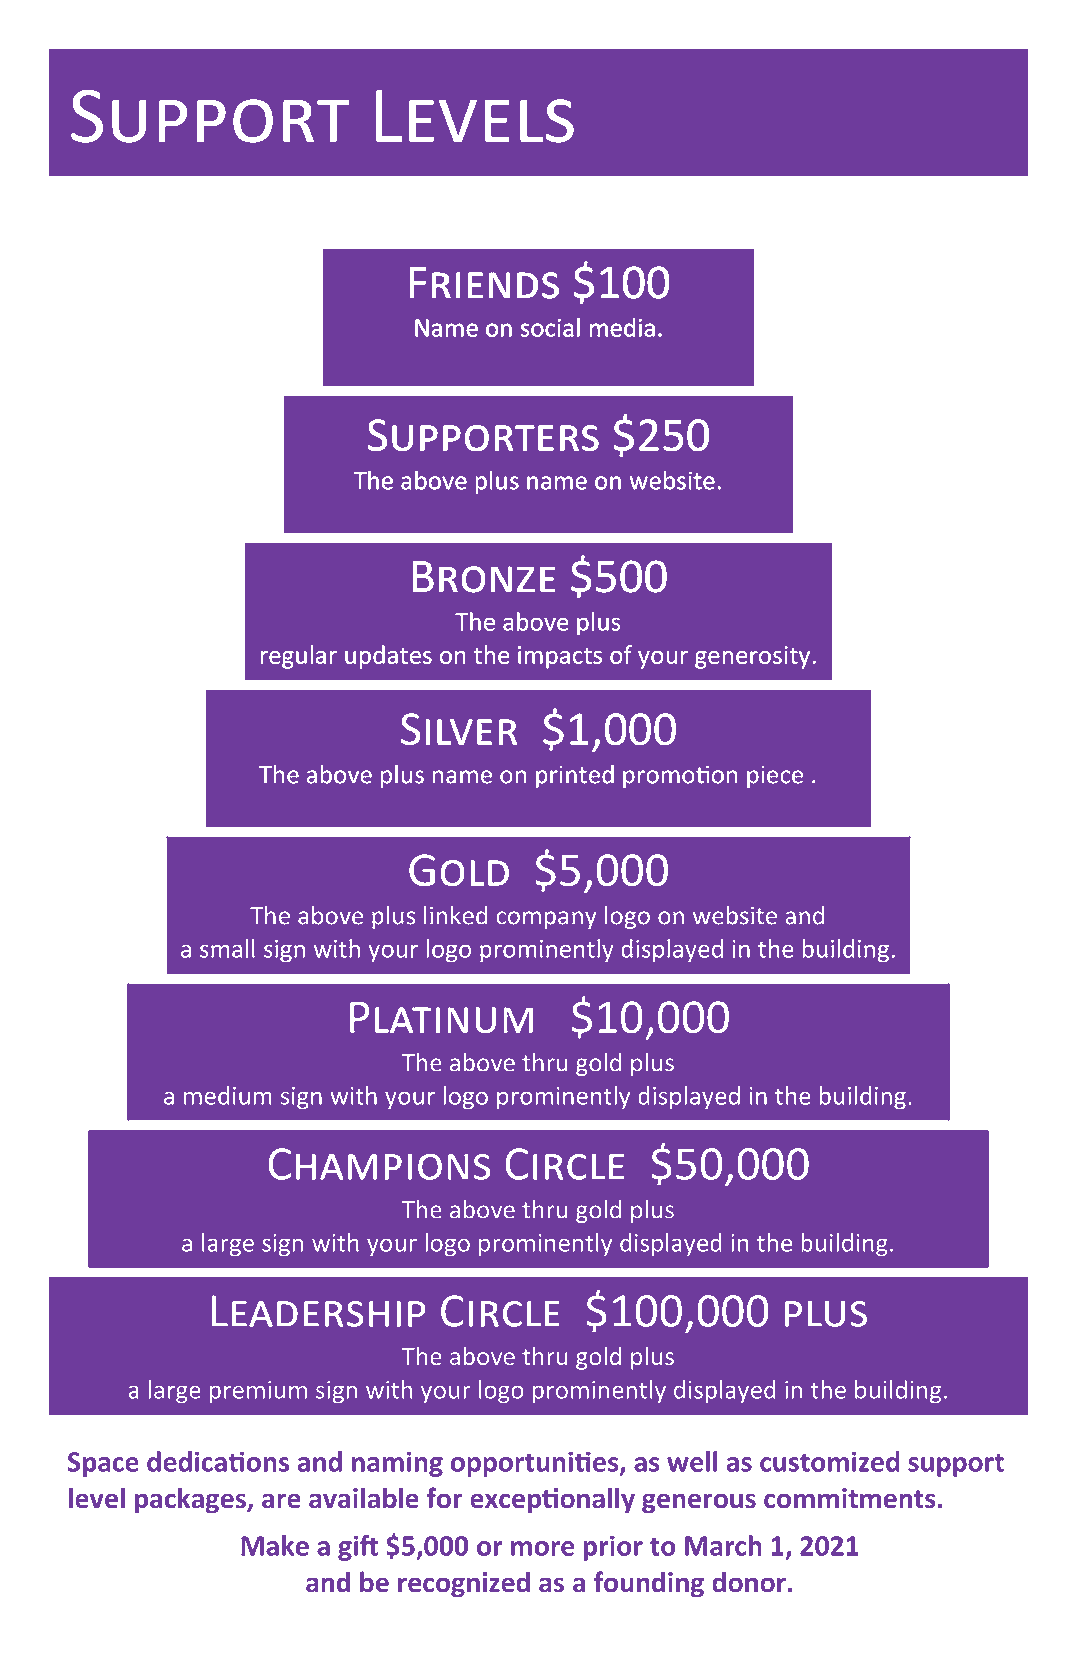 The image size is (1077, 1665). I want to click on Bronze, so click(484, 576).
